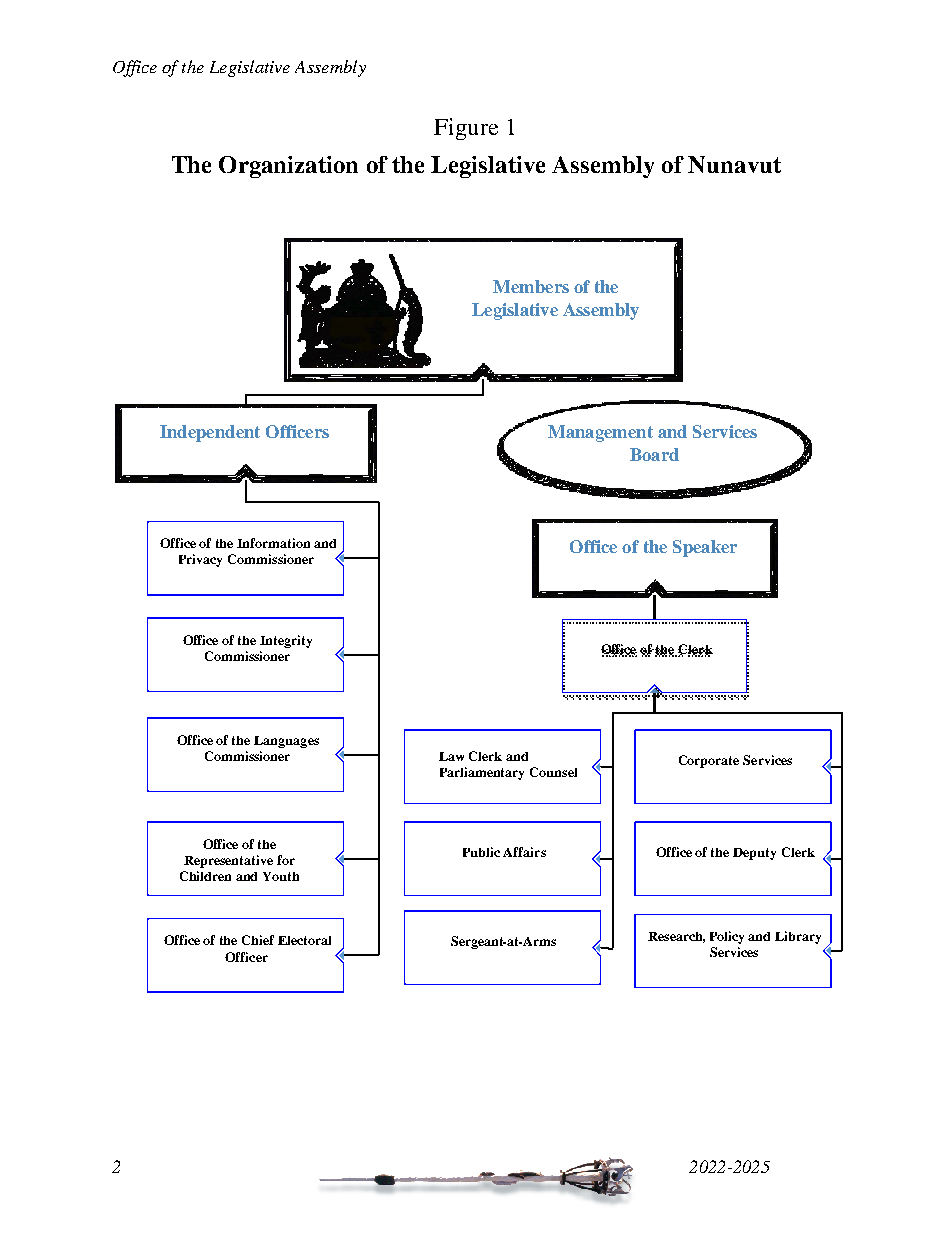  I want to click on Policy, so click(727, 937).
